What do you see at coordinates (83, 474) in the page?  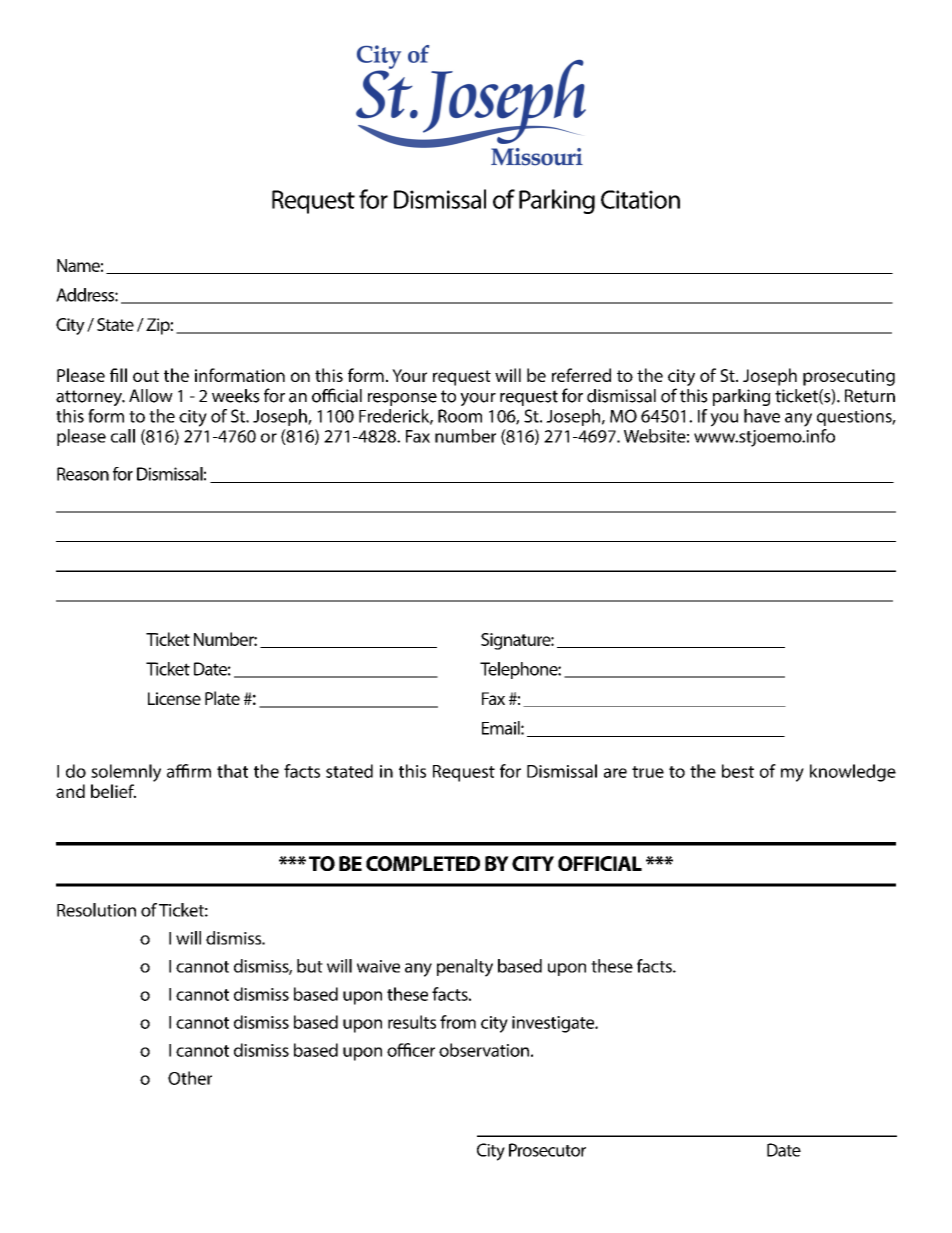 I see `Reason` at bounding box center [83, 474].
